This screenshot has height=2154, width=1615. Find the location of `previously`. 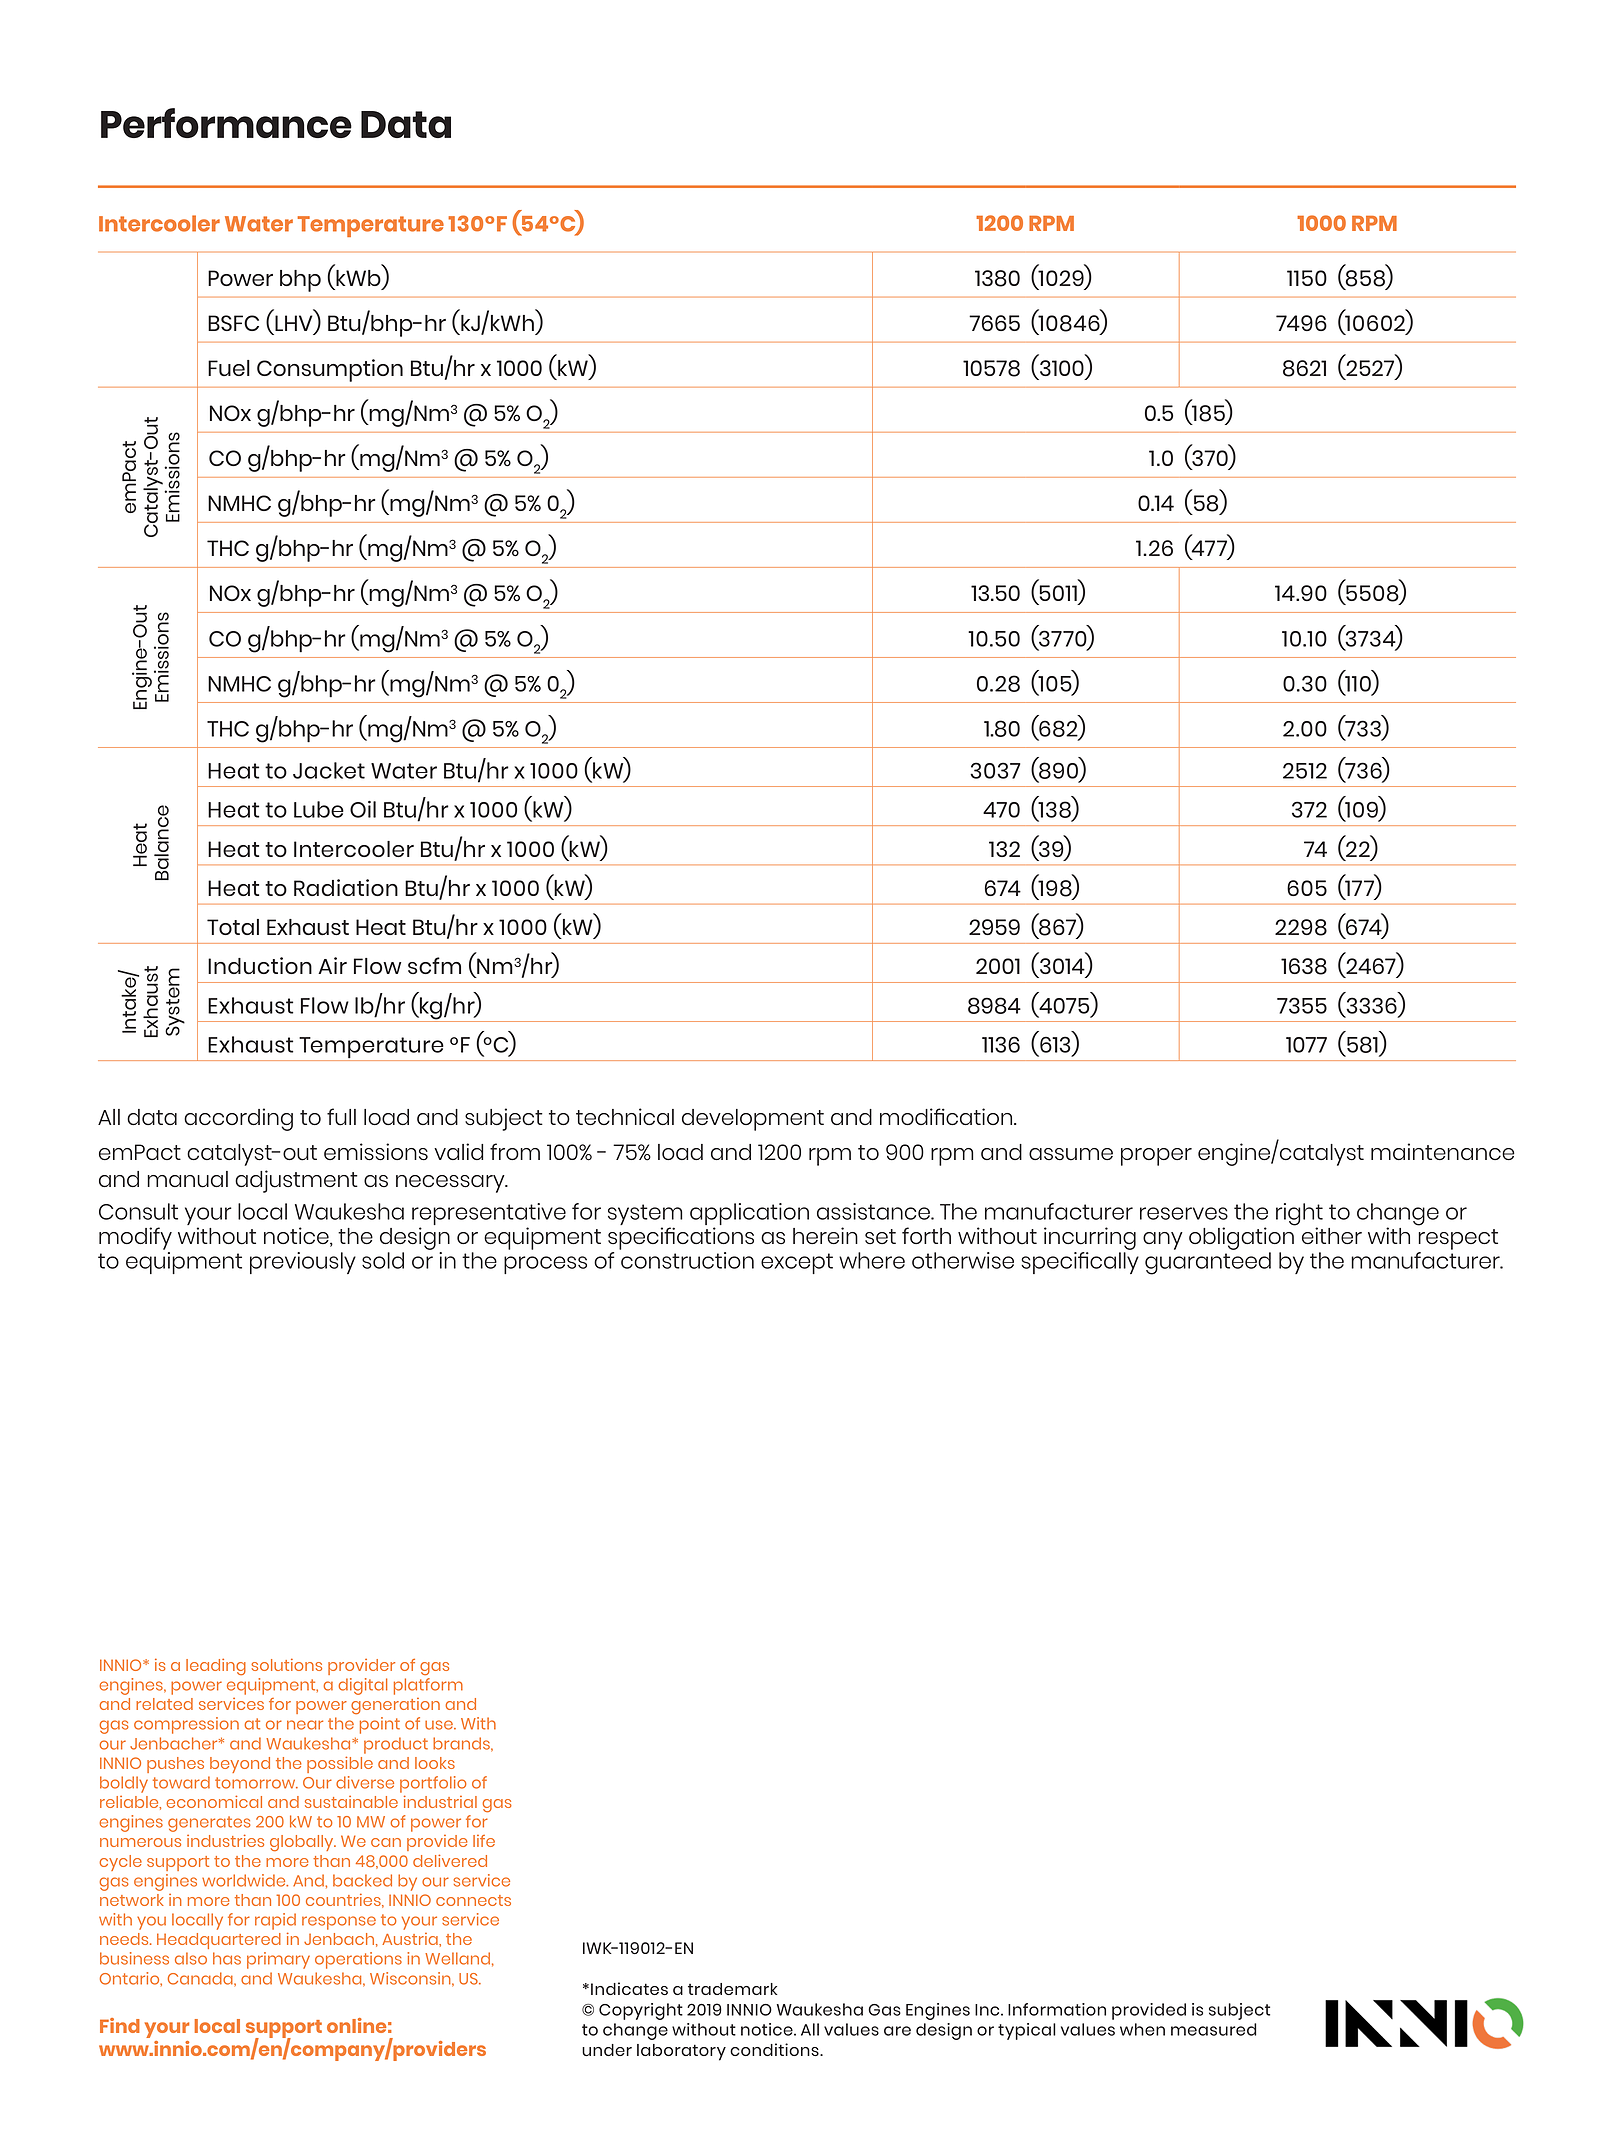

previously is located at coordinates (303, 1263).
